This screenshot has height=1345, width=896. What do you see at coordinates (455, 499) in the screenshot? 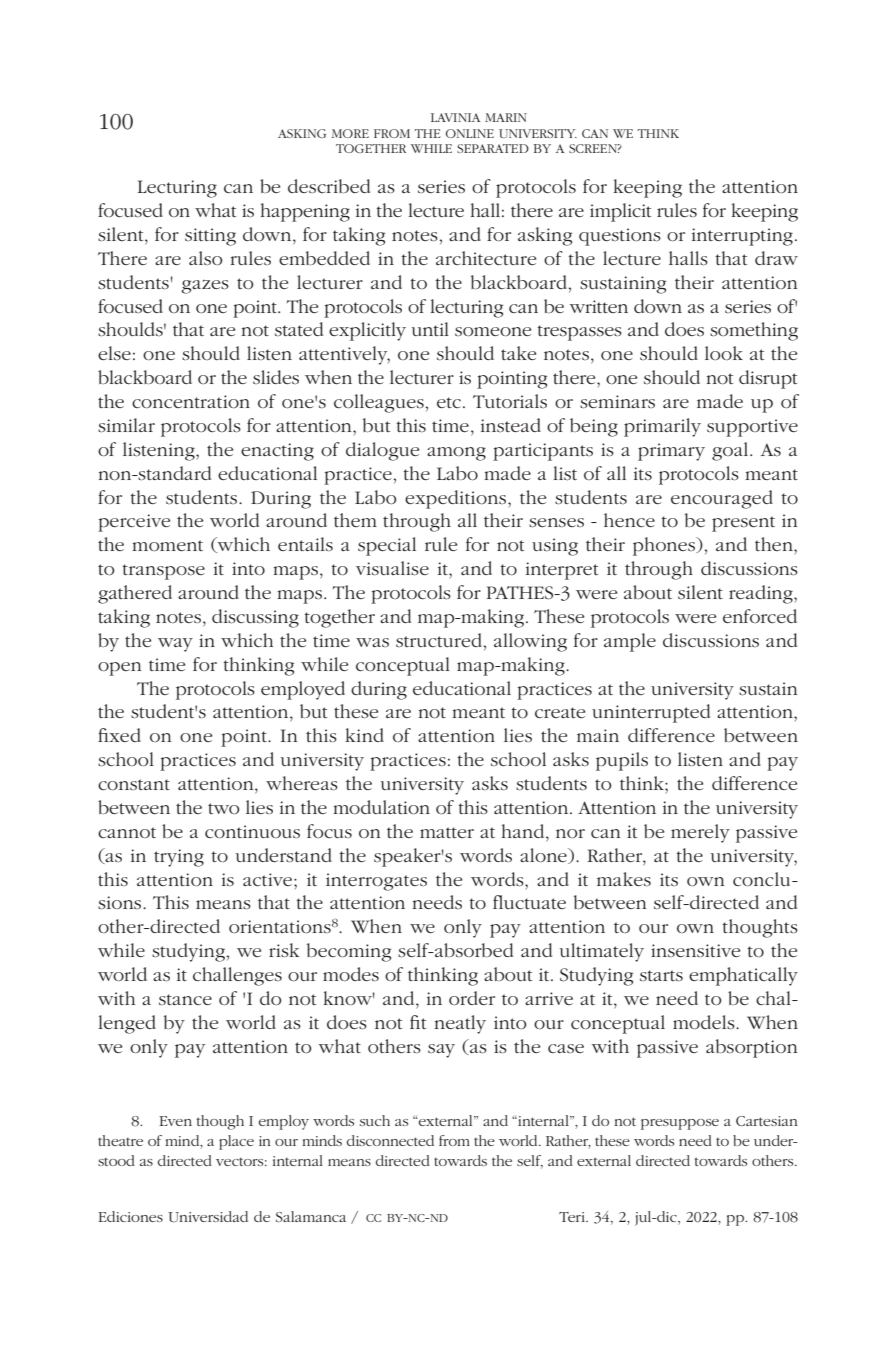
I see `expeditions` at bounding box center [455, 499].
